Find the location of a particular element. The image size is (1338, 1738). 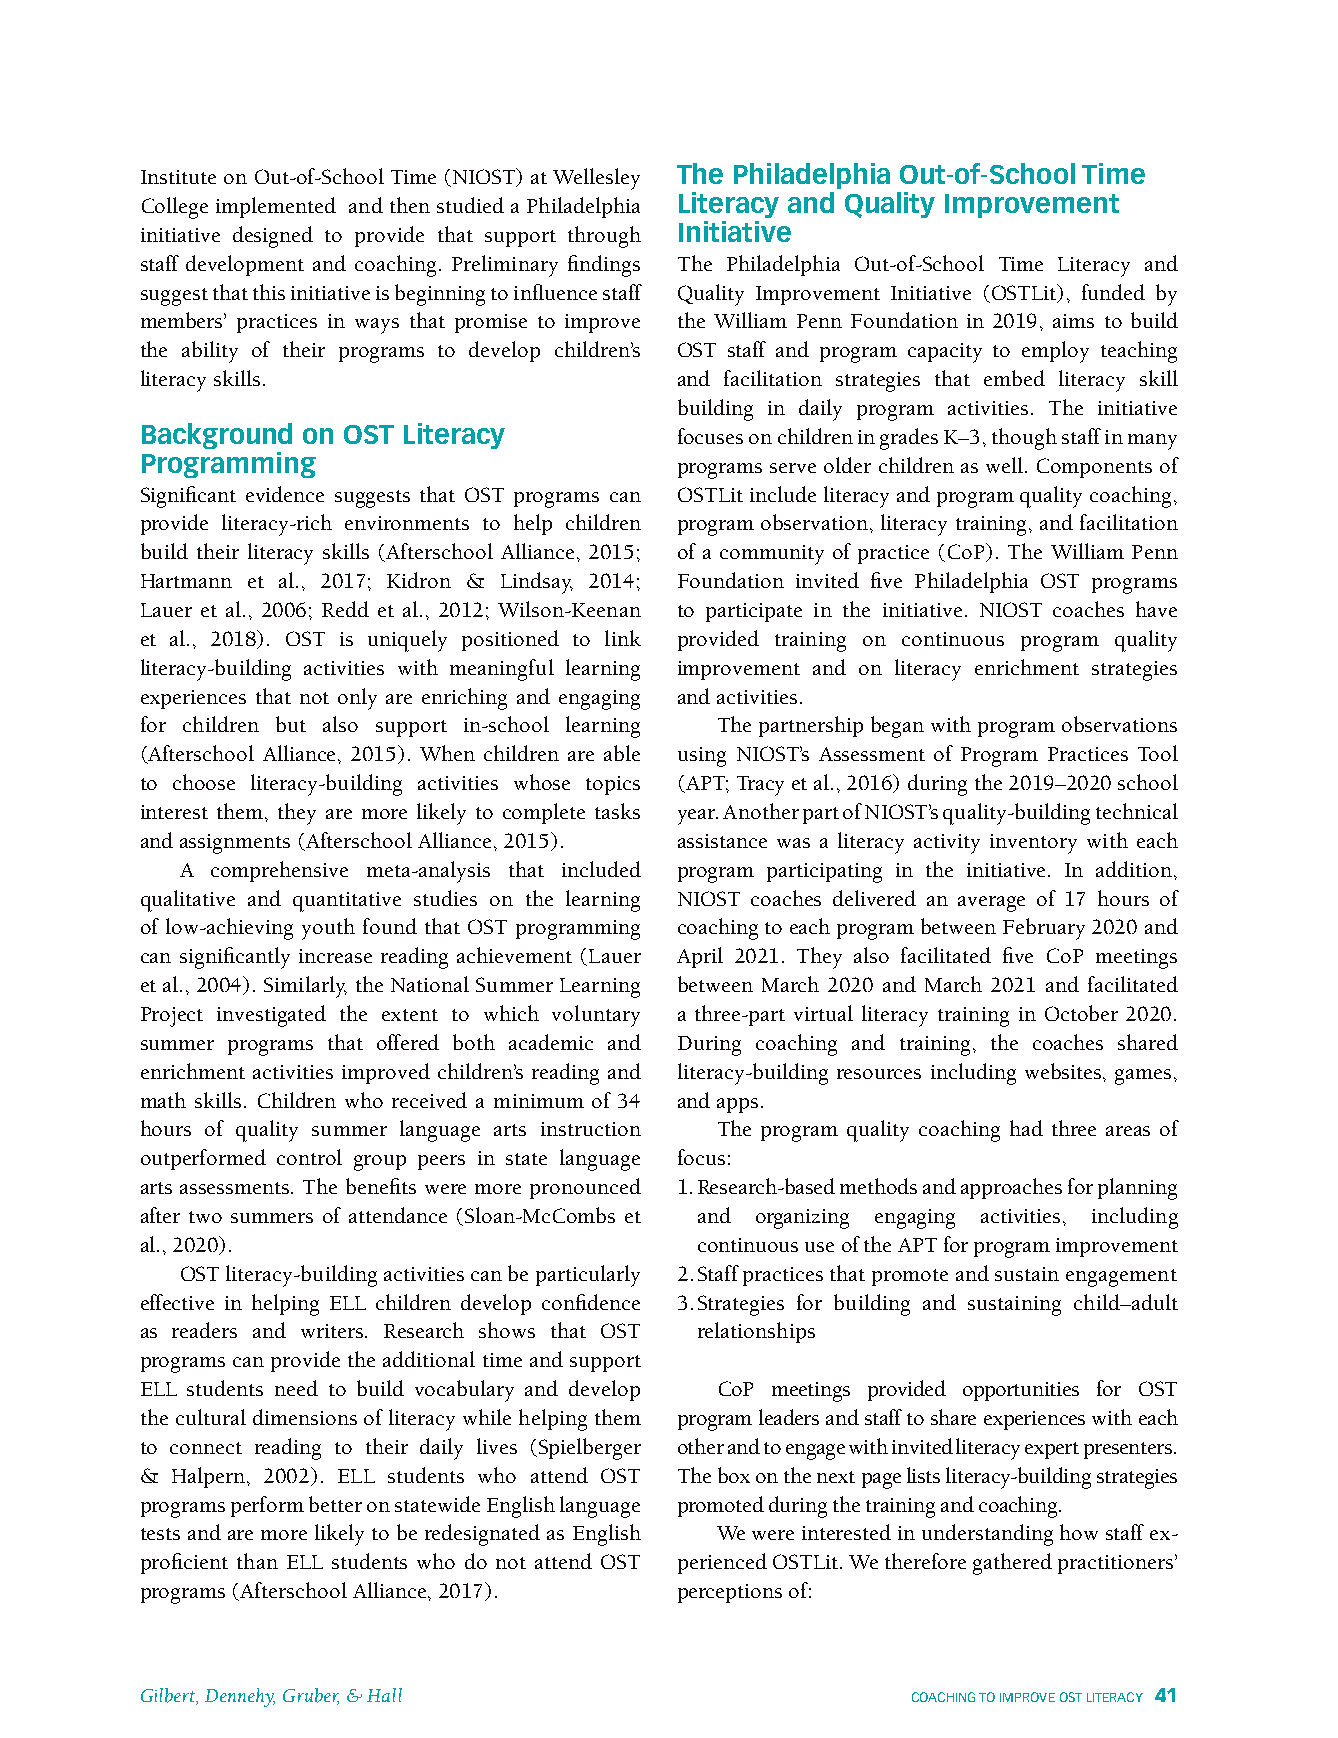

February is located at coordinates (1044, 929).
